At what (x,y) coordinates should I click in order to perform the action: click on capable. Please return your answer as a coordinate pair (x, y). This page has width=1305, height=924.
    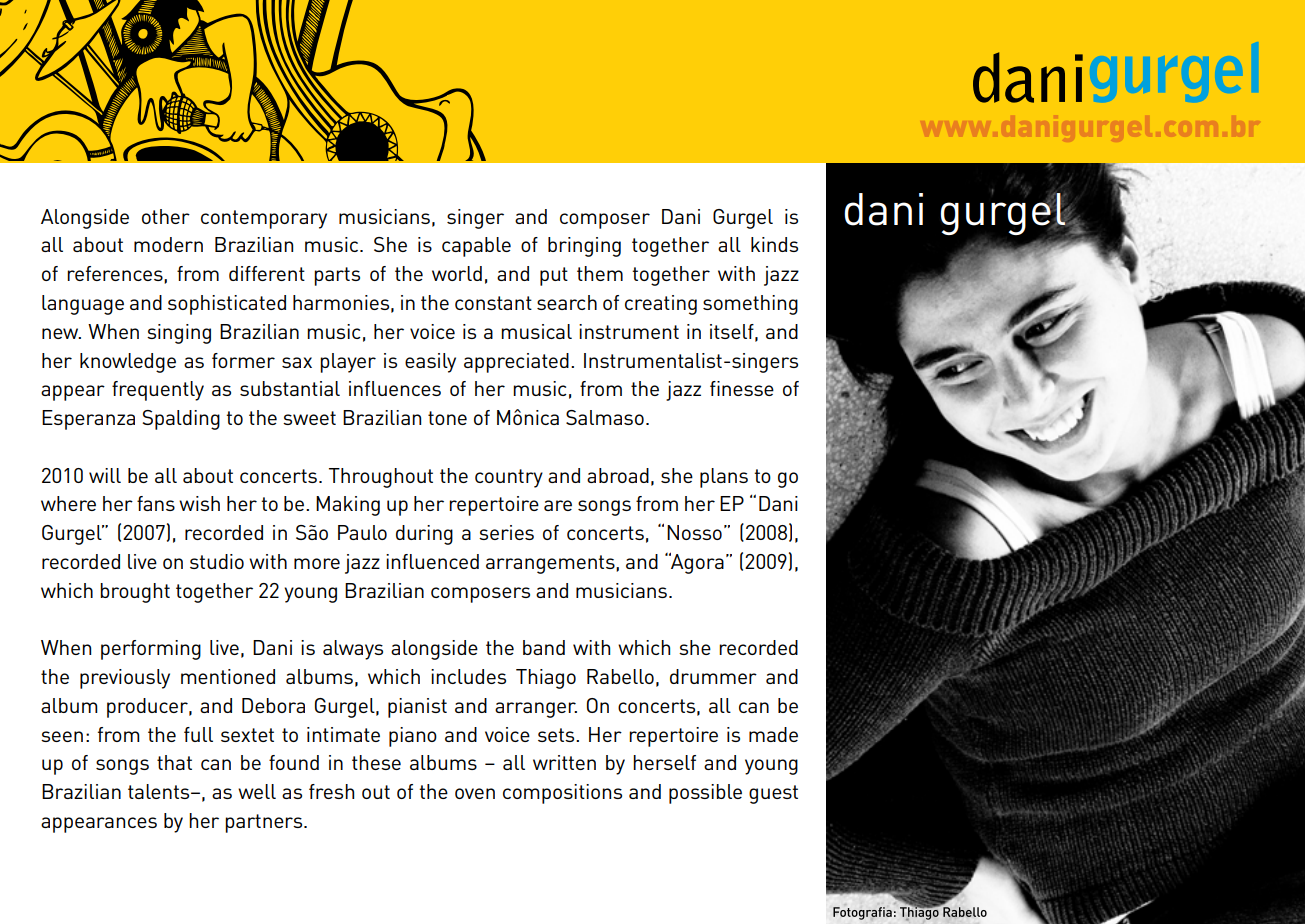
    Looking at the image, I should click on (476, 247).
